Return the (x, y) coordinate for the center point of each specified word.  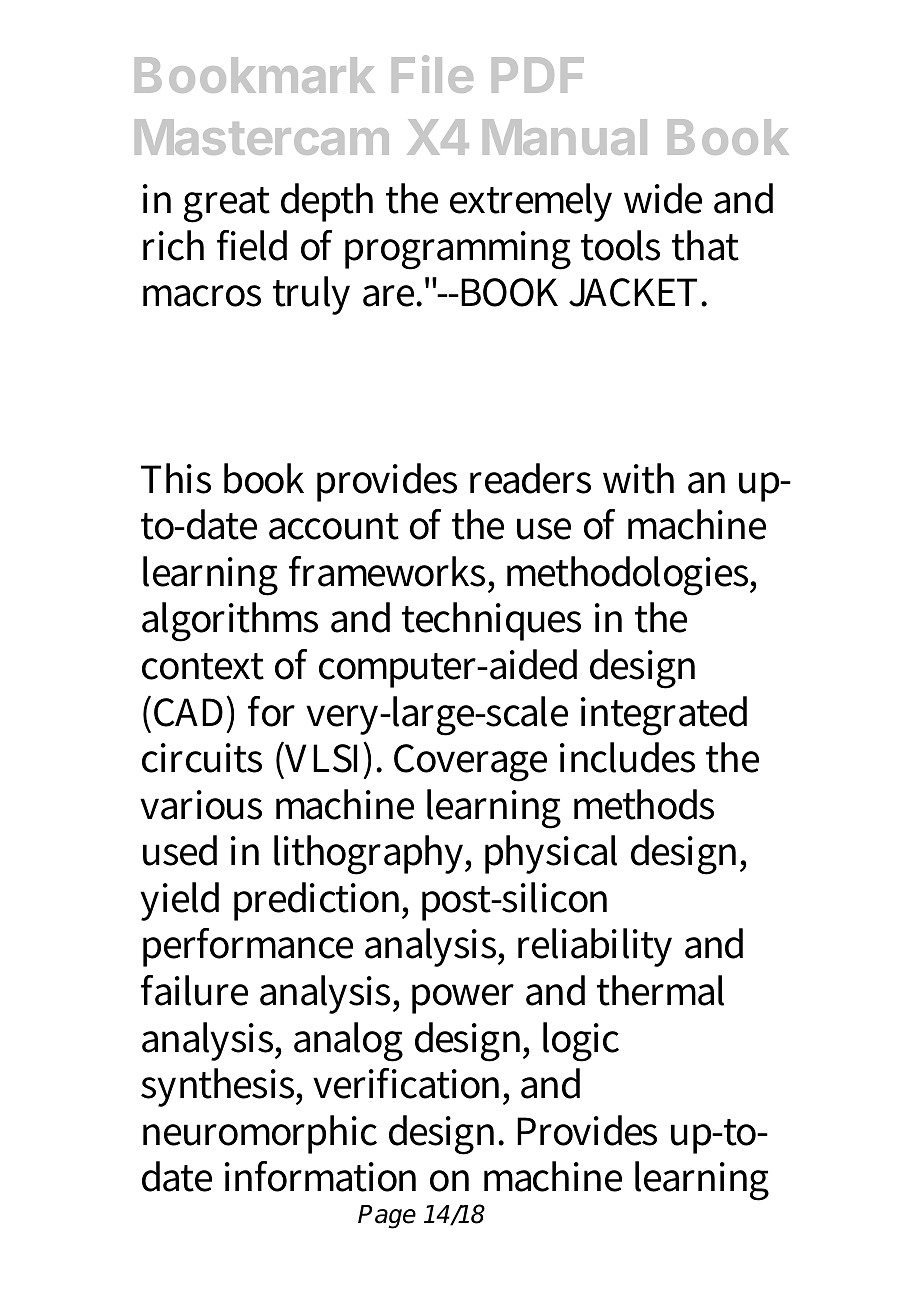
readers (530, 478)
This (176, 478)
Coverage (470, 763)
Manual (565, 137)
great (227, 205)
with (638, 478)
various (201, 805)
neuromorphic (260, 1134)
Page (387, 1217)
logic (581, 1042)
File (432, 74)
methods (644, 804)
